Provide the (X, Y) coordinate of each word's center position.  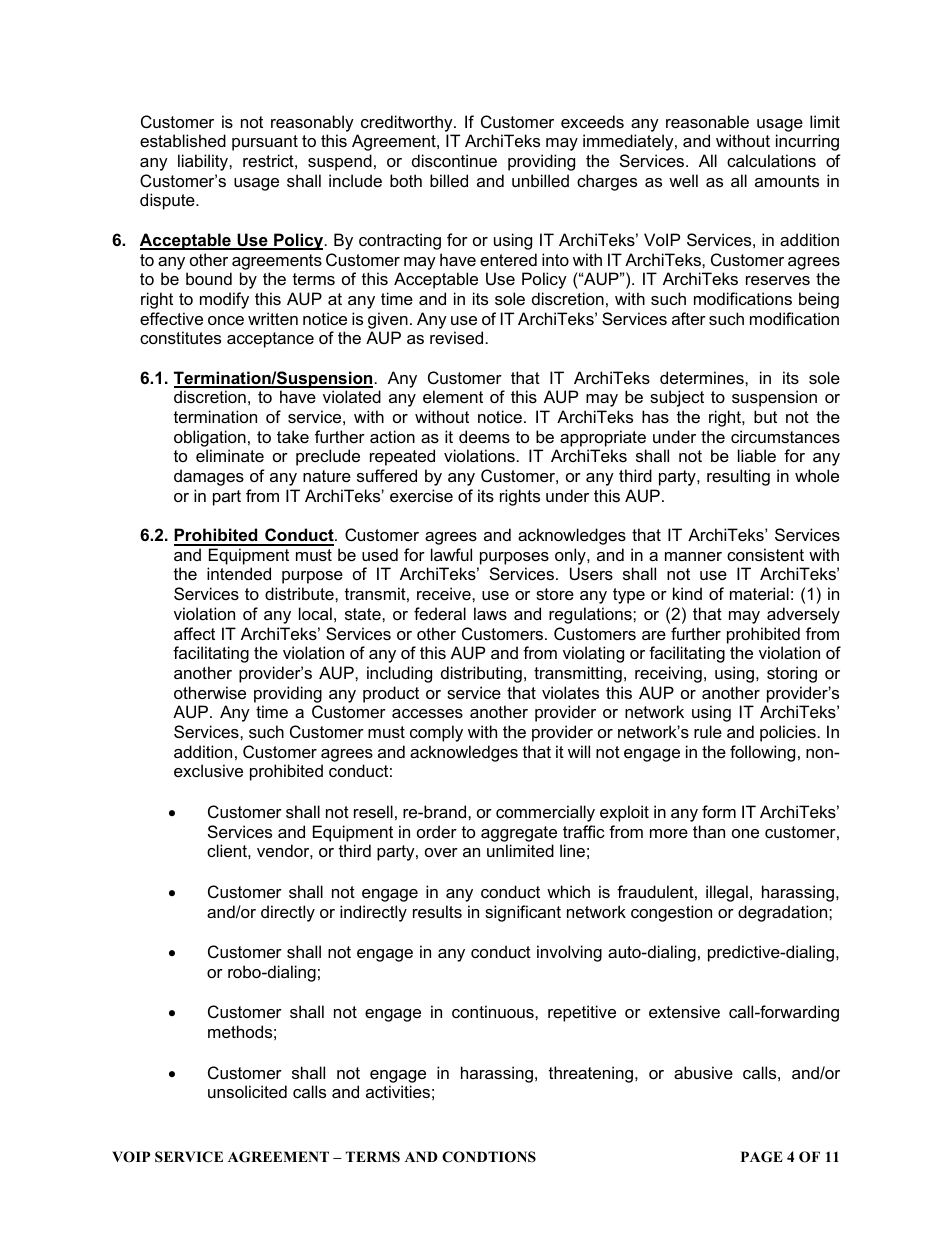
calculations (771, 160)
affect (194, 633)
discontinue (454, 160)
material (759, 593)
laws (490, 613)
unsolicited (247, 1091)
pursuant (265, 143)
